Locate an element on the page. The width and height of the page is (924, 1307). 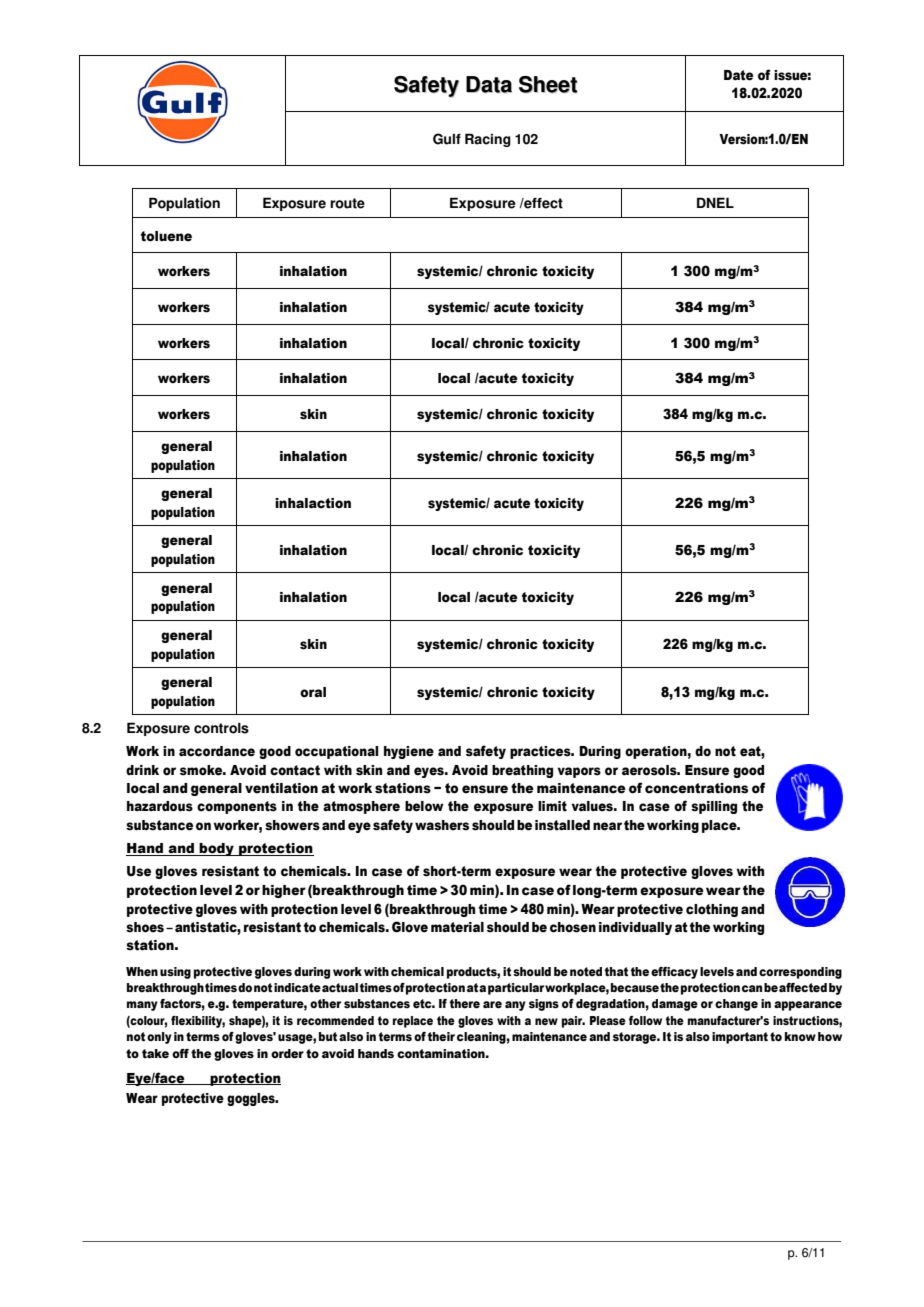
hygiene is located at coordinates (409, 752).
